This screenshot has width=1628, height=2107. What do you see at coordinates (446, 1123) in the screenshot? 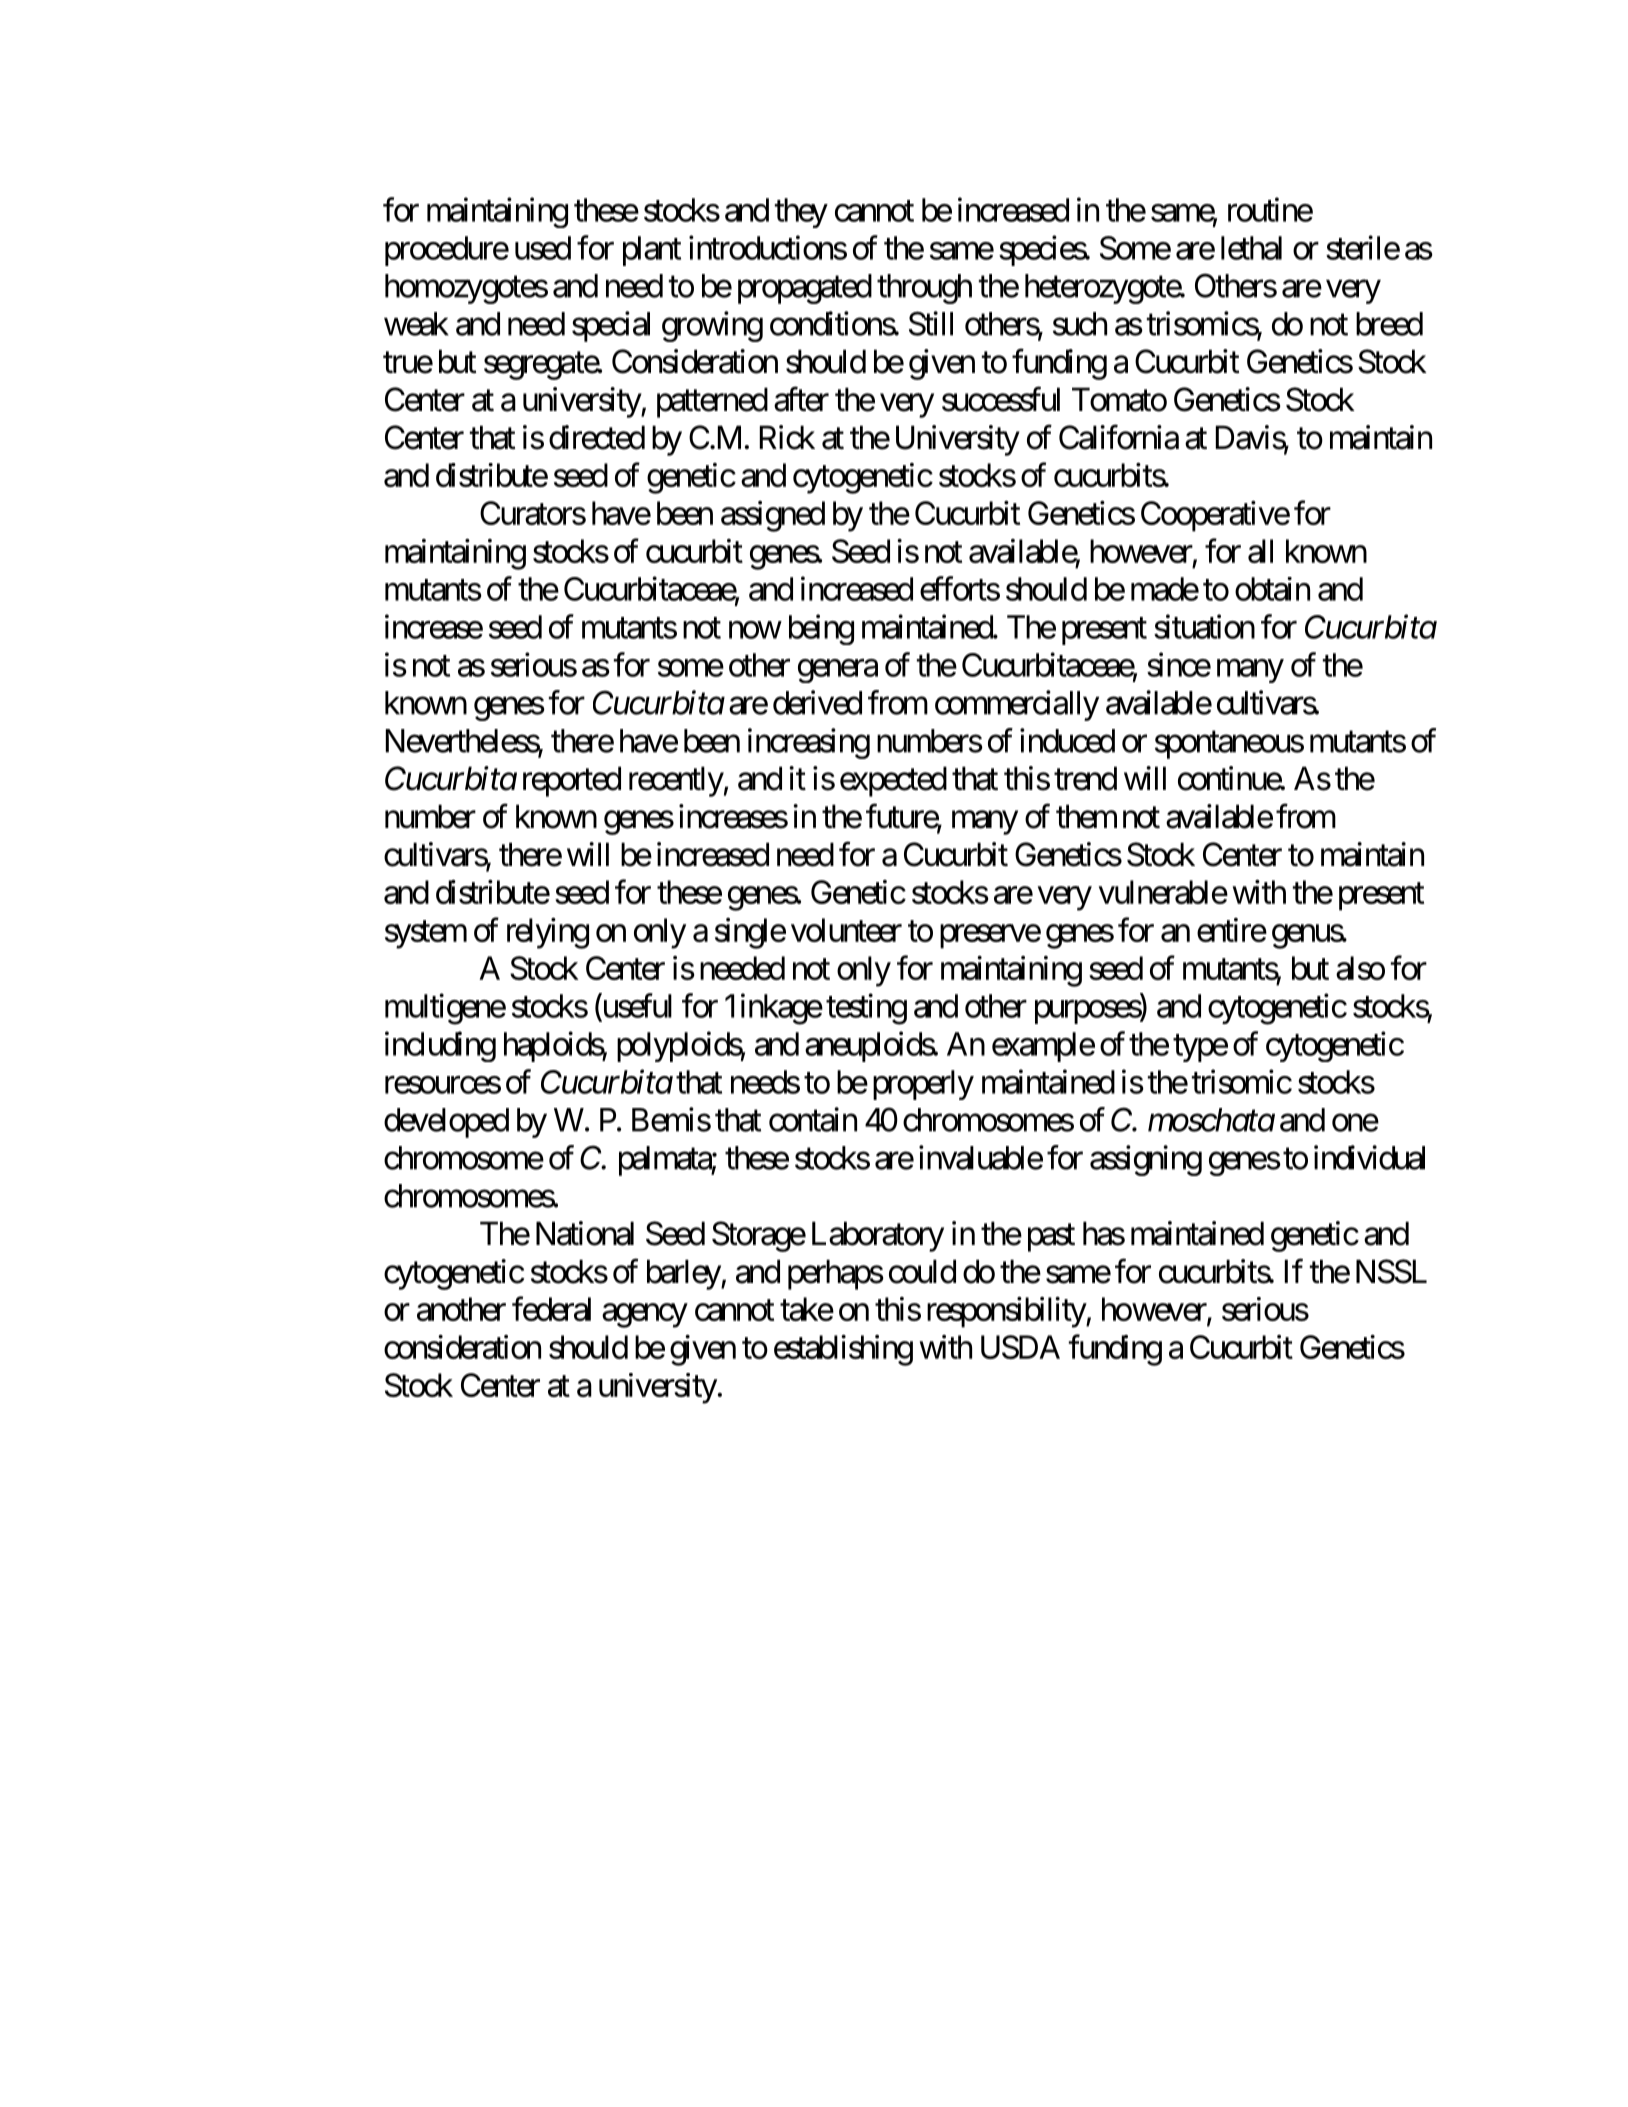
I see `developed` at bounding box center [446, 1123].
